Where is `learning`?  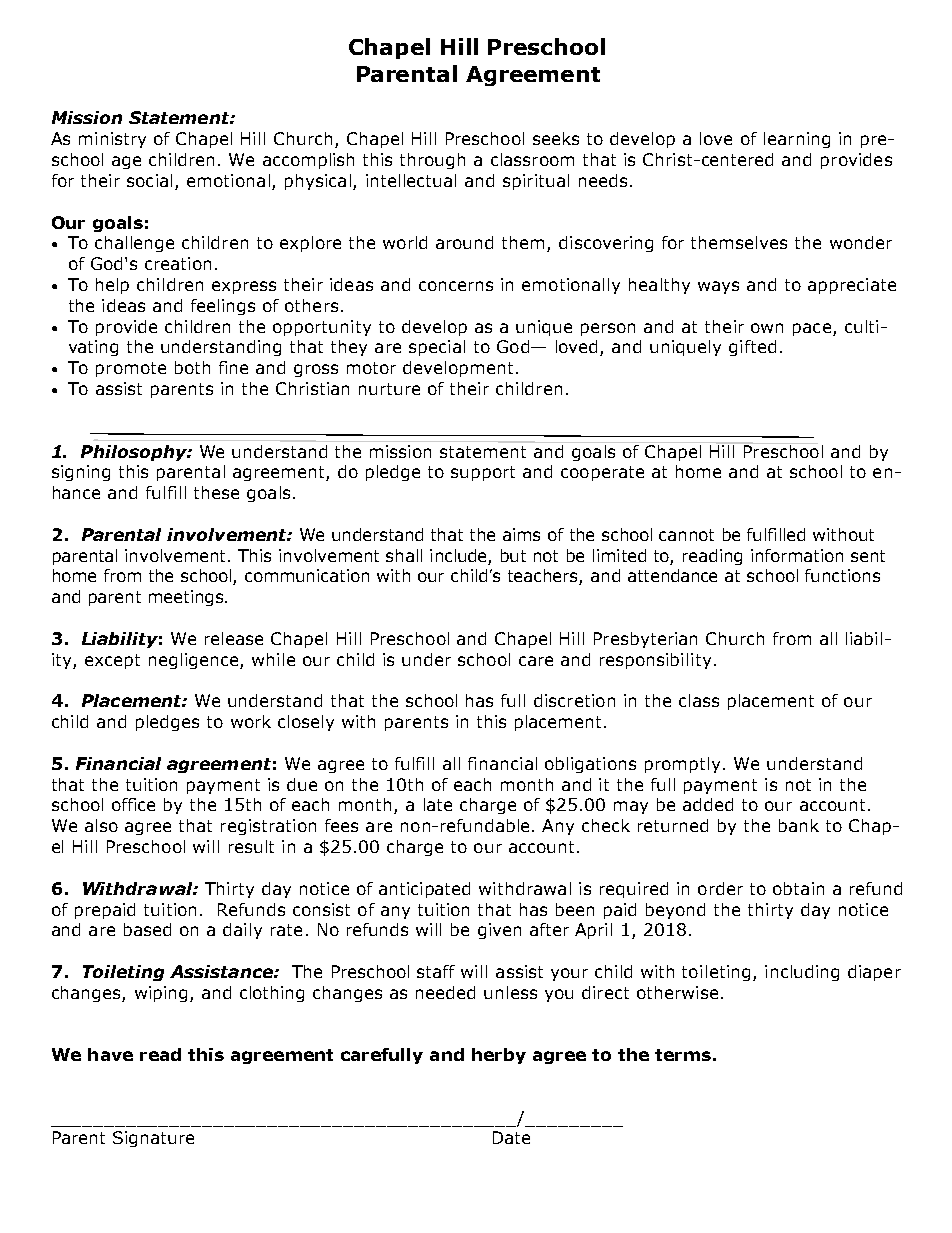
learning is located at coordinates (797, 140).
